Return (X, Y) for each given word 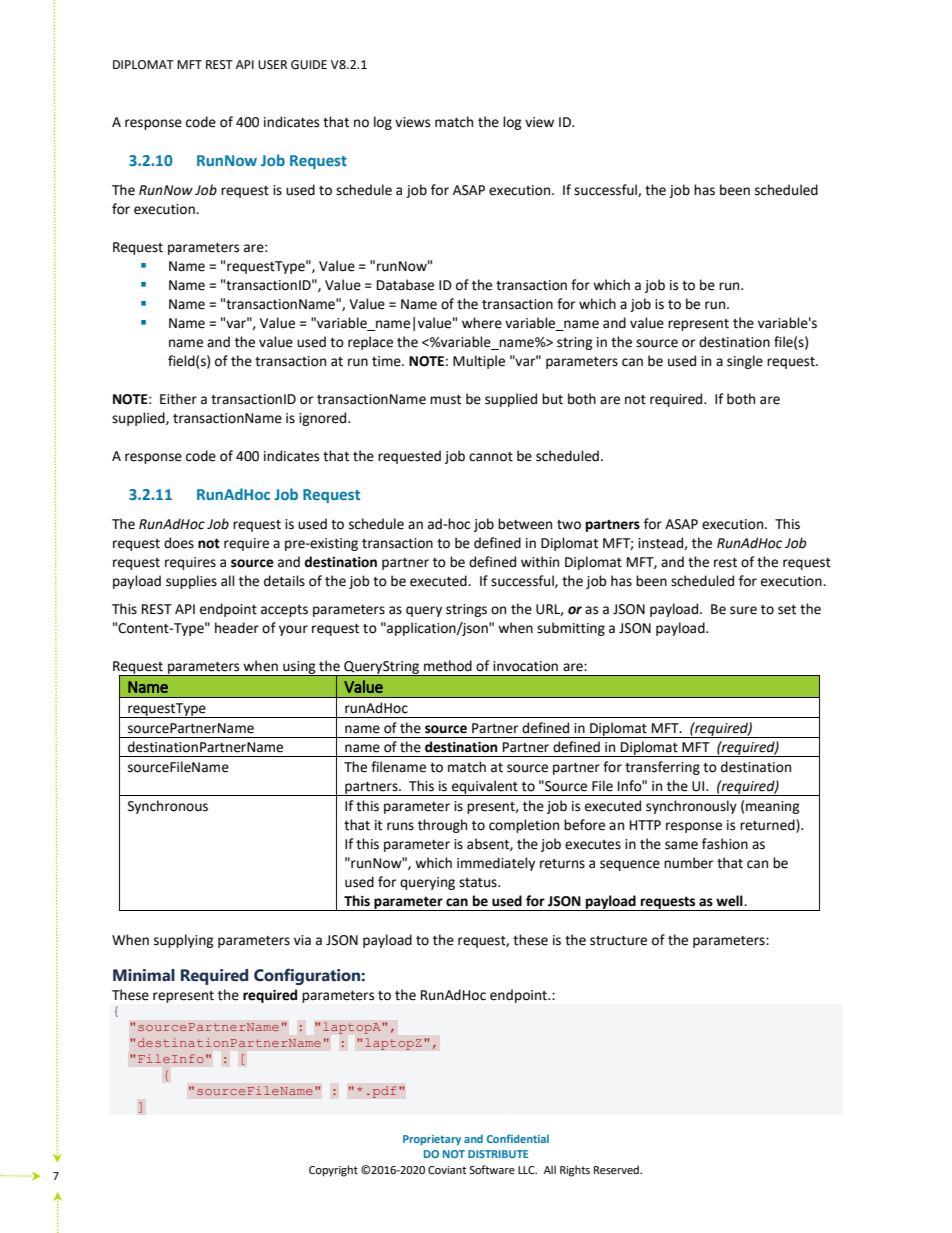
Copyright (333, 1171)
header (237, 628)
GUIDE (309, 65)
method (448, 666)
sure (743, 610)
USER (272, 65)
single (745, 362)
